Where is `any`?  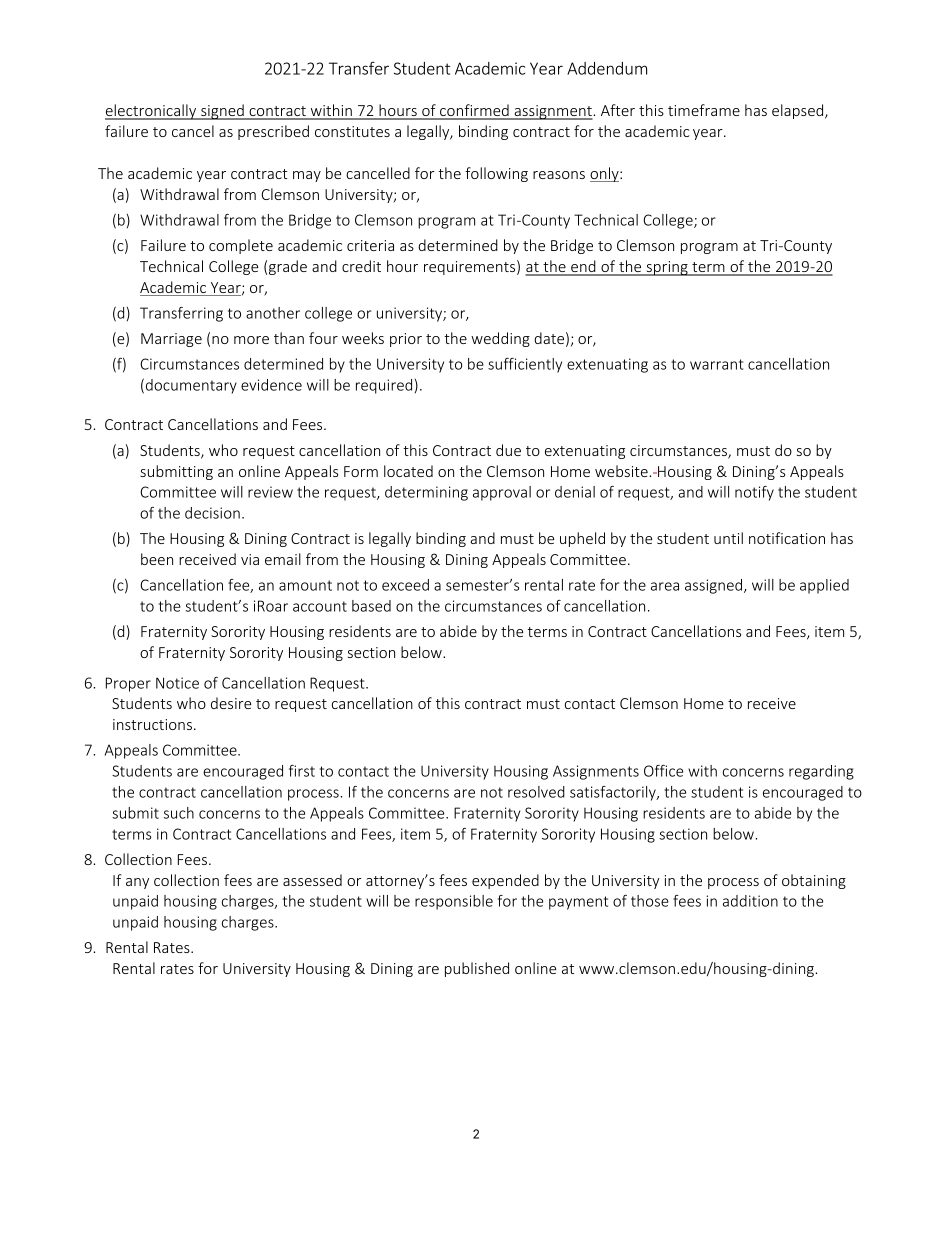
any is located at coordinates (137, 883).
